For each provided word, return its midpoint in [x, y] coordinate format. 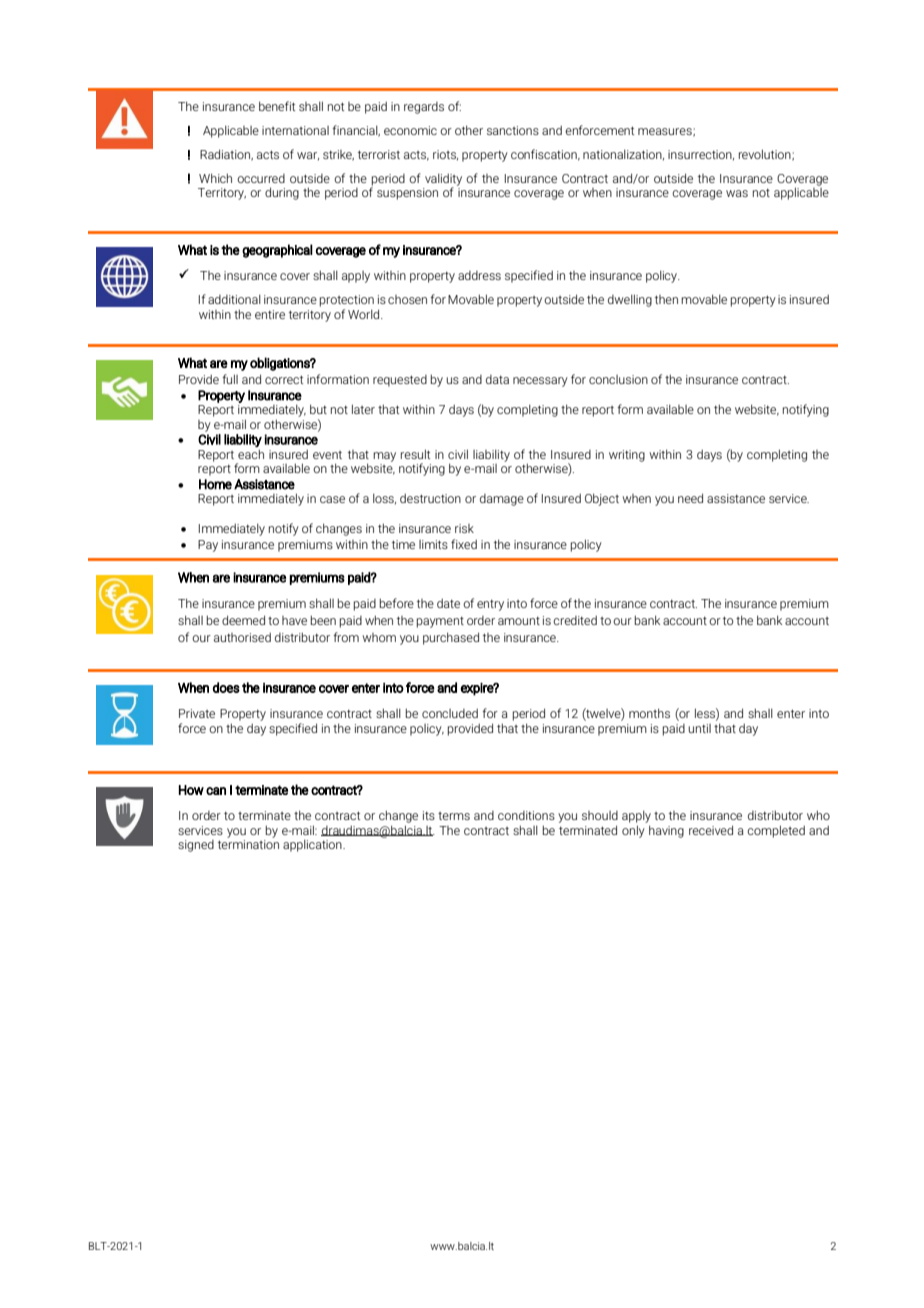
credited [575, 620]
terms [454, 816]
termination [248, 844]
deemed [243, 620]
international [295, 130]
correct [284, 379]
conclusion [618, 379]
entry [490, 605]
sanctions [513, 130]
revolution [766, 155]
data [497, 379]
